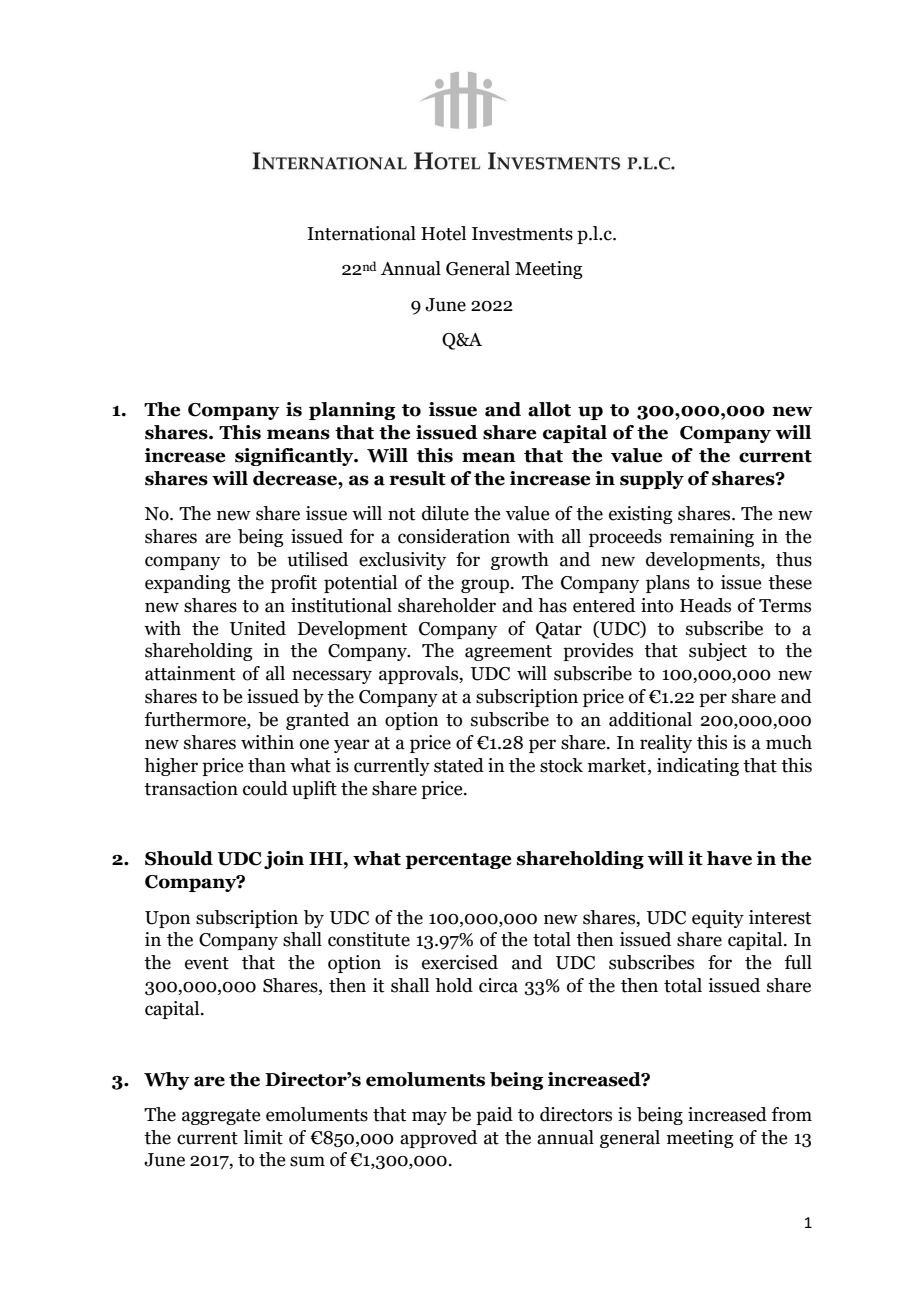 This document has height=1308, width=924. Describe the element at coordinates (361, 233) in the document. I see `International` at that location.
